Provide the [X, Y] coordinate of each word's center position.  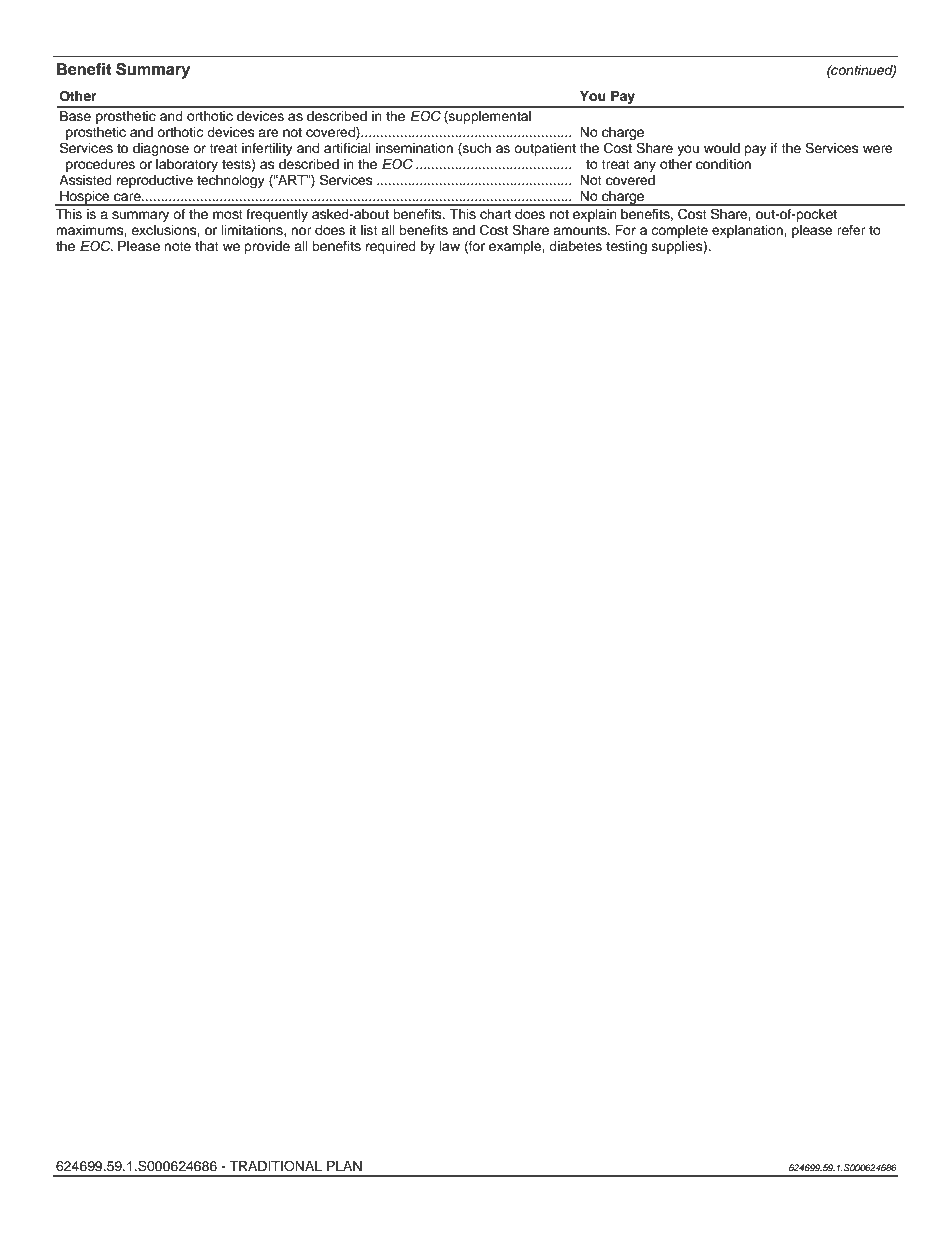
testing [626, 247]
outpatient [545, 149]
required [391, 247]
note [177, 246]
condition [723, 164]
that [207, 246]
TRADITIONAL [275, 1166]
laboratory [187, 165]
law [450, 246]
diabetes [575, 246]
